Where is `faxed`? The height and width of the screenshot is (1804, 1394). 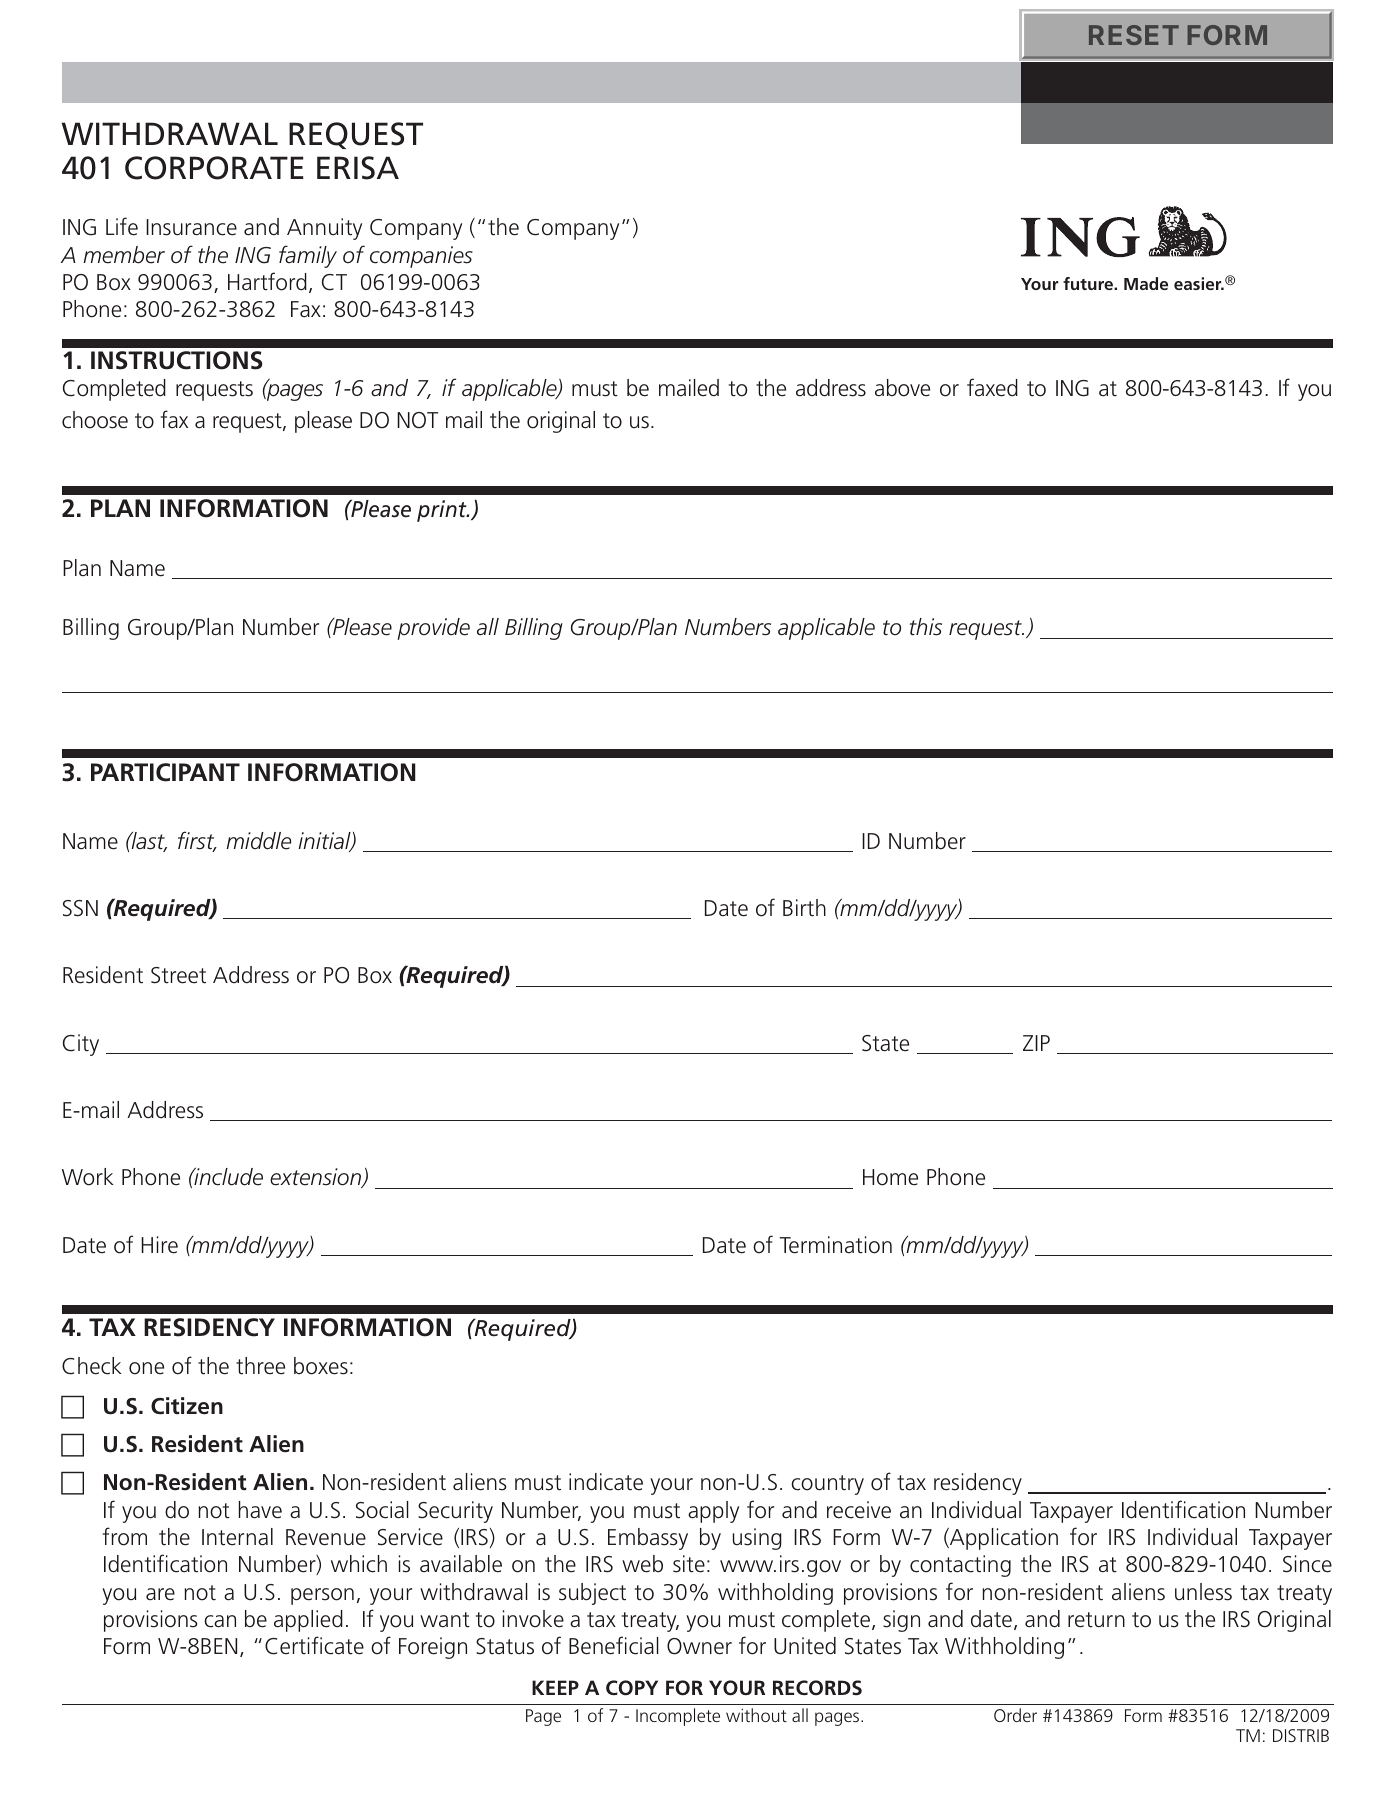 faxed is located at coordinates (992, 387).
